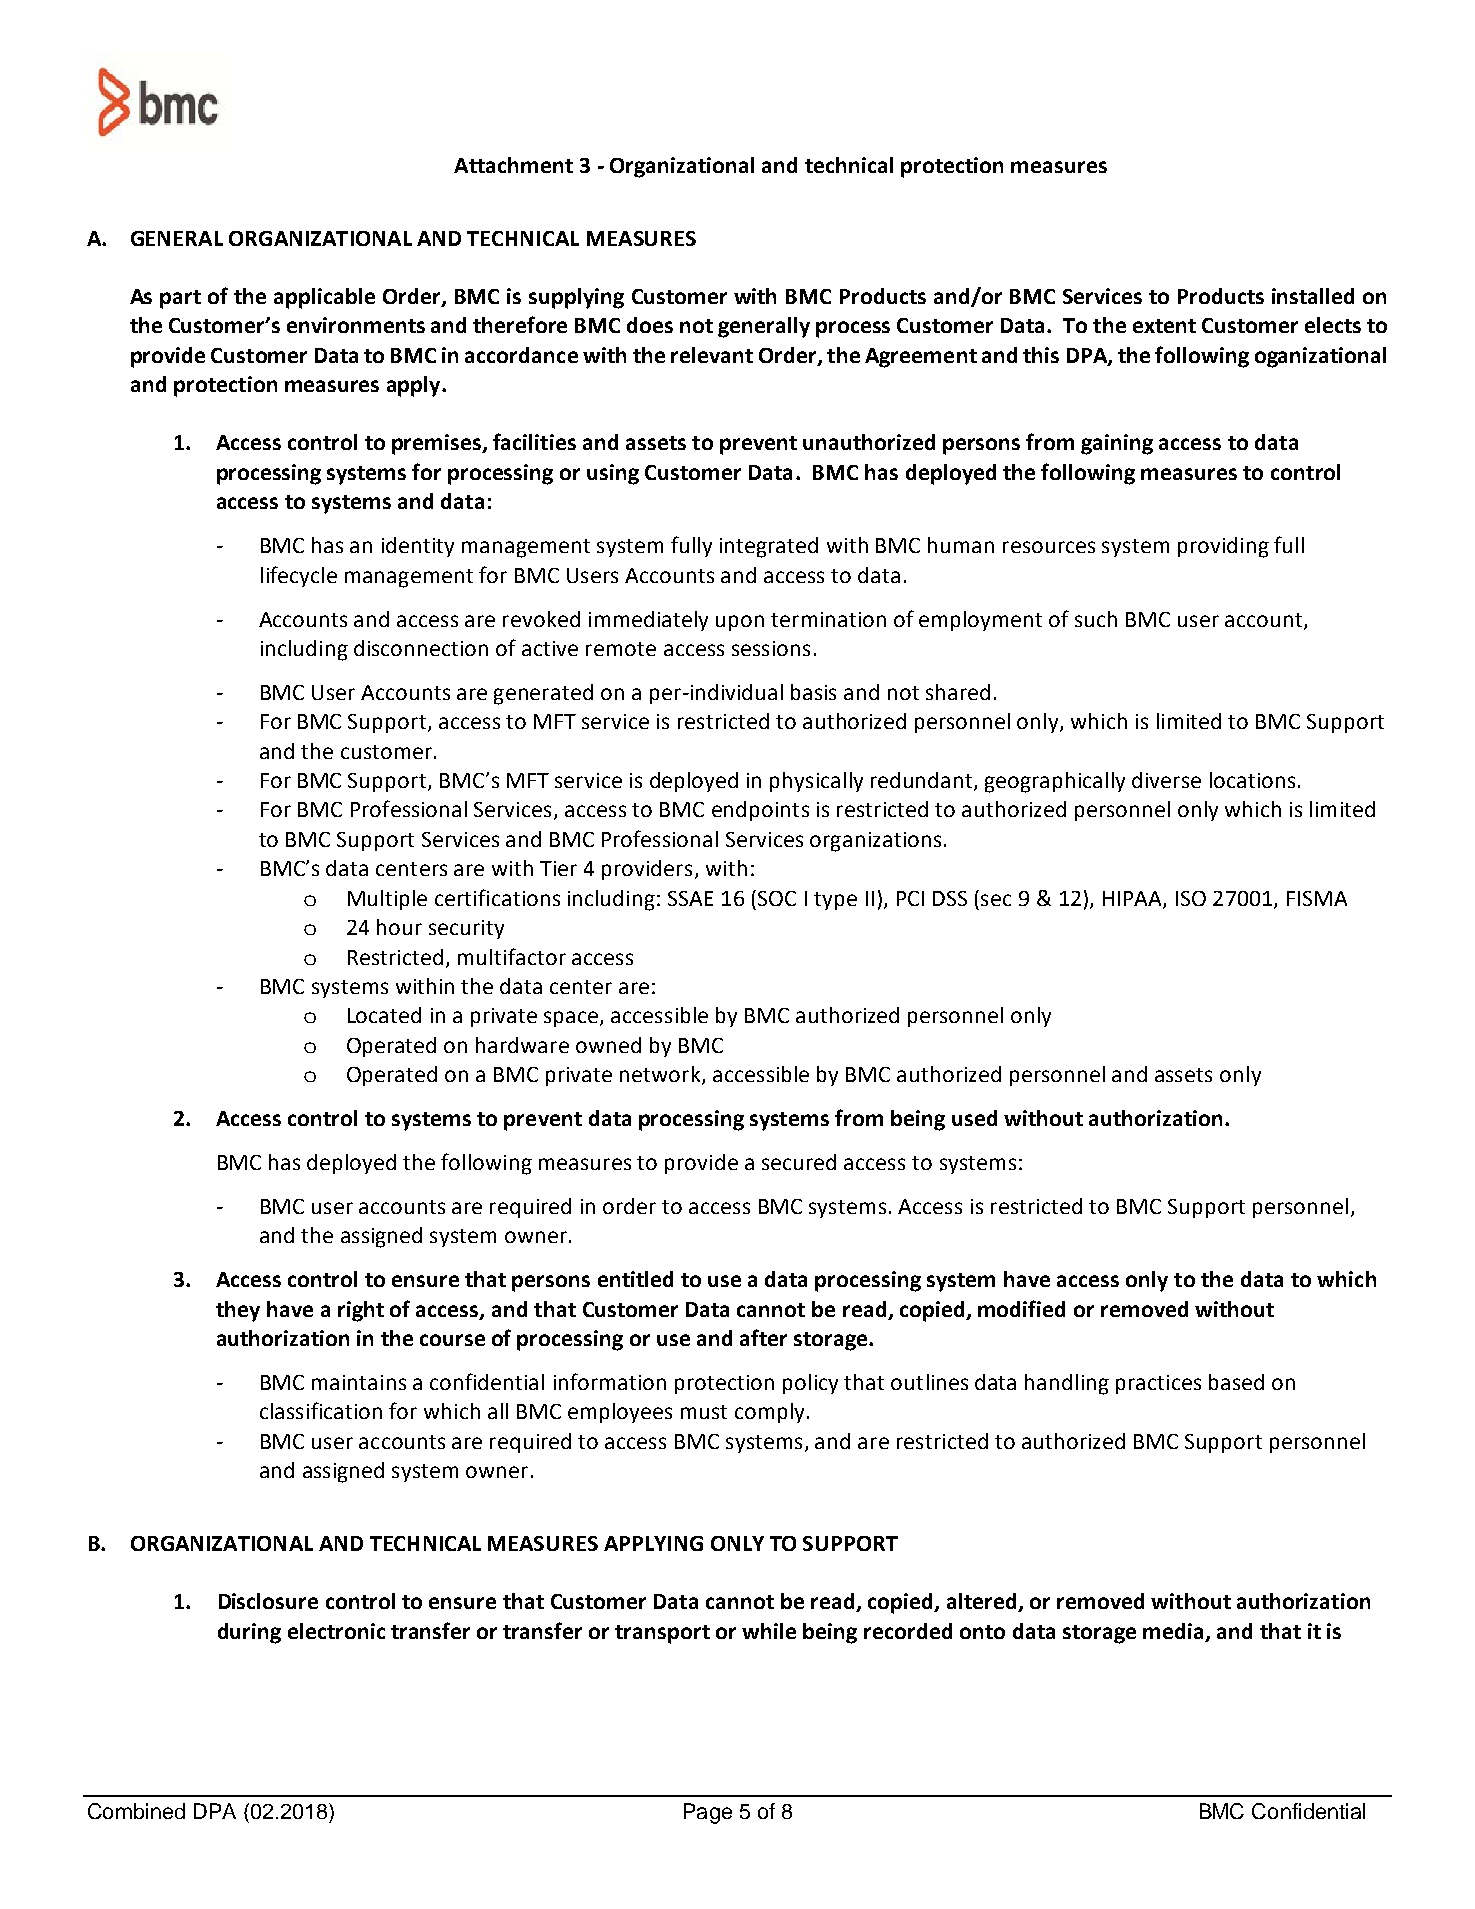 The image size is (1475, 1909). What do you see at coordinates (974, 1118) in the image?
I see `used` at bounding box center [974, 1118].
